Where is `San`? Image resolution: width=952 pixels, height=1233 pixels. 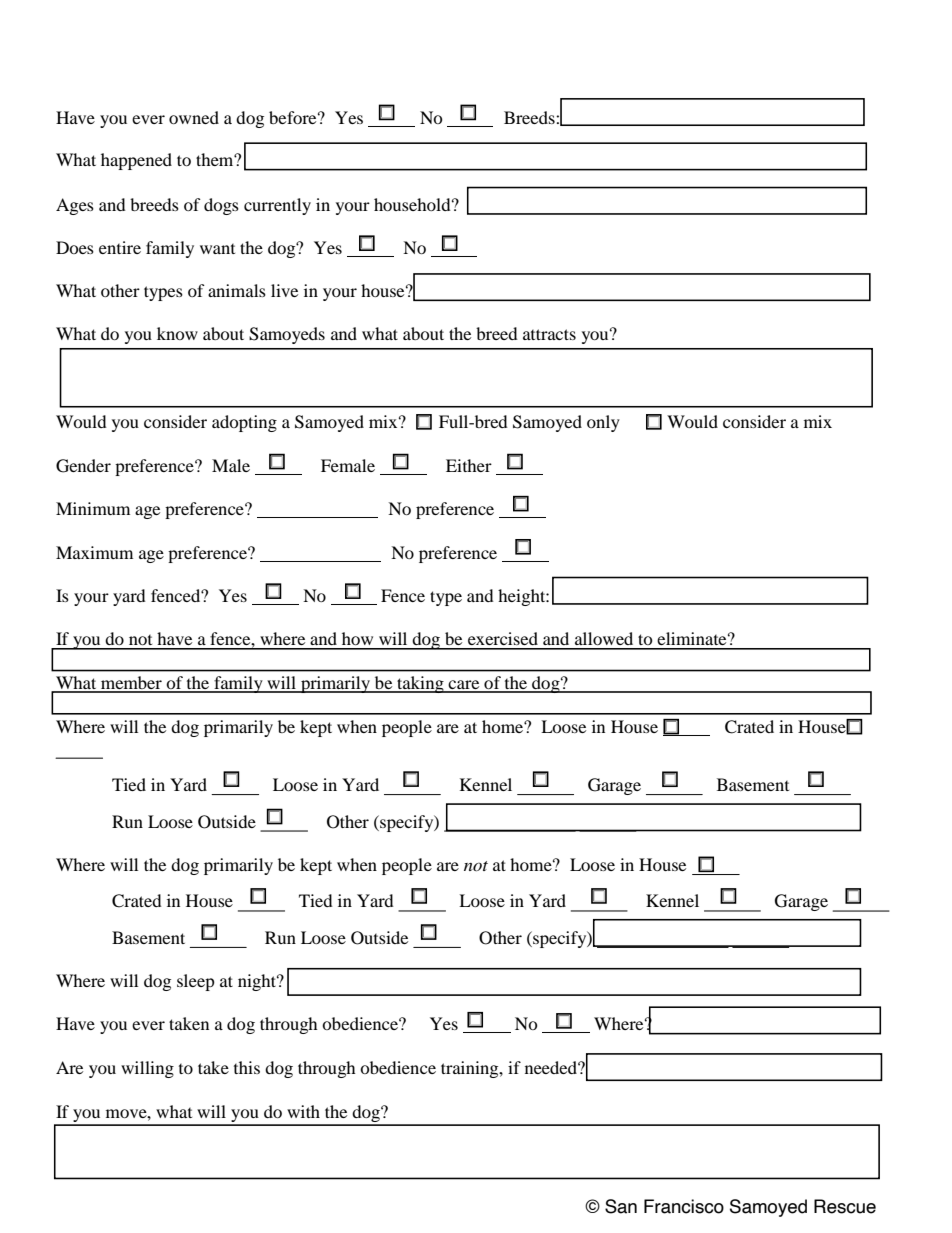
San is located at coordinates (621, 1206).
